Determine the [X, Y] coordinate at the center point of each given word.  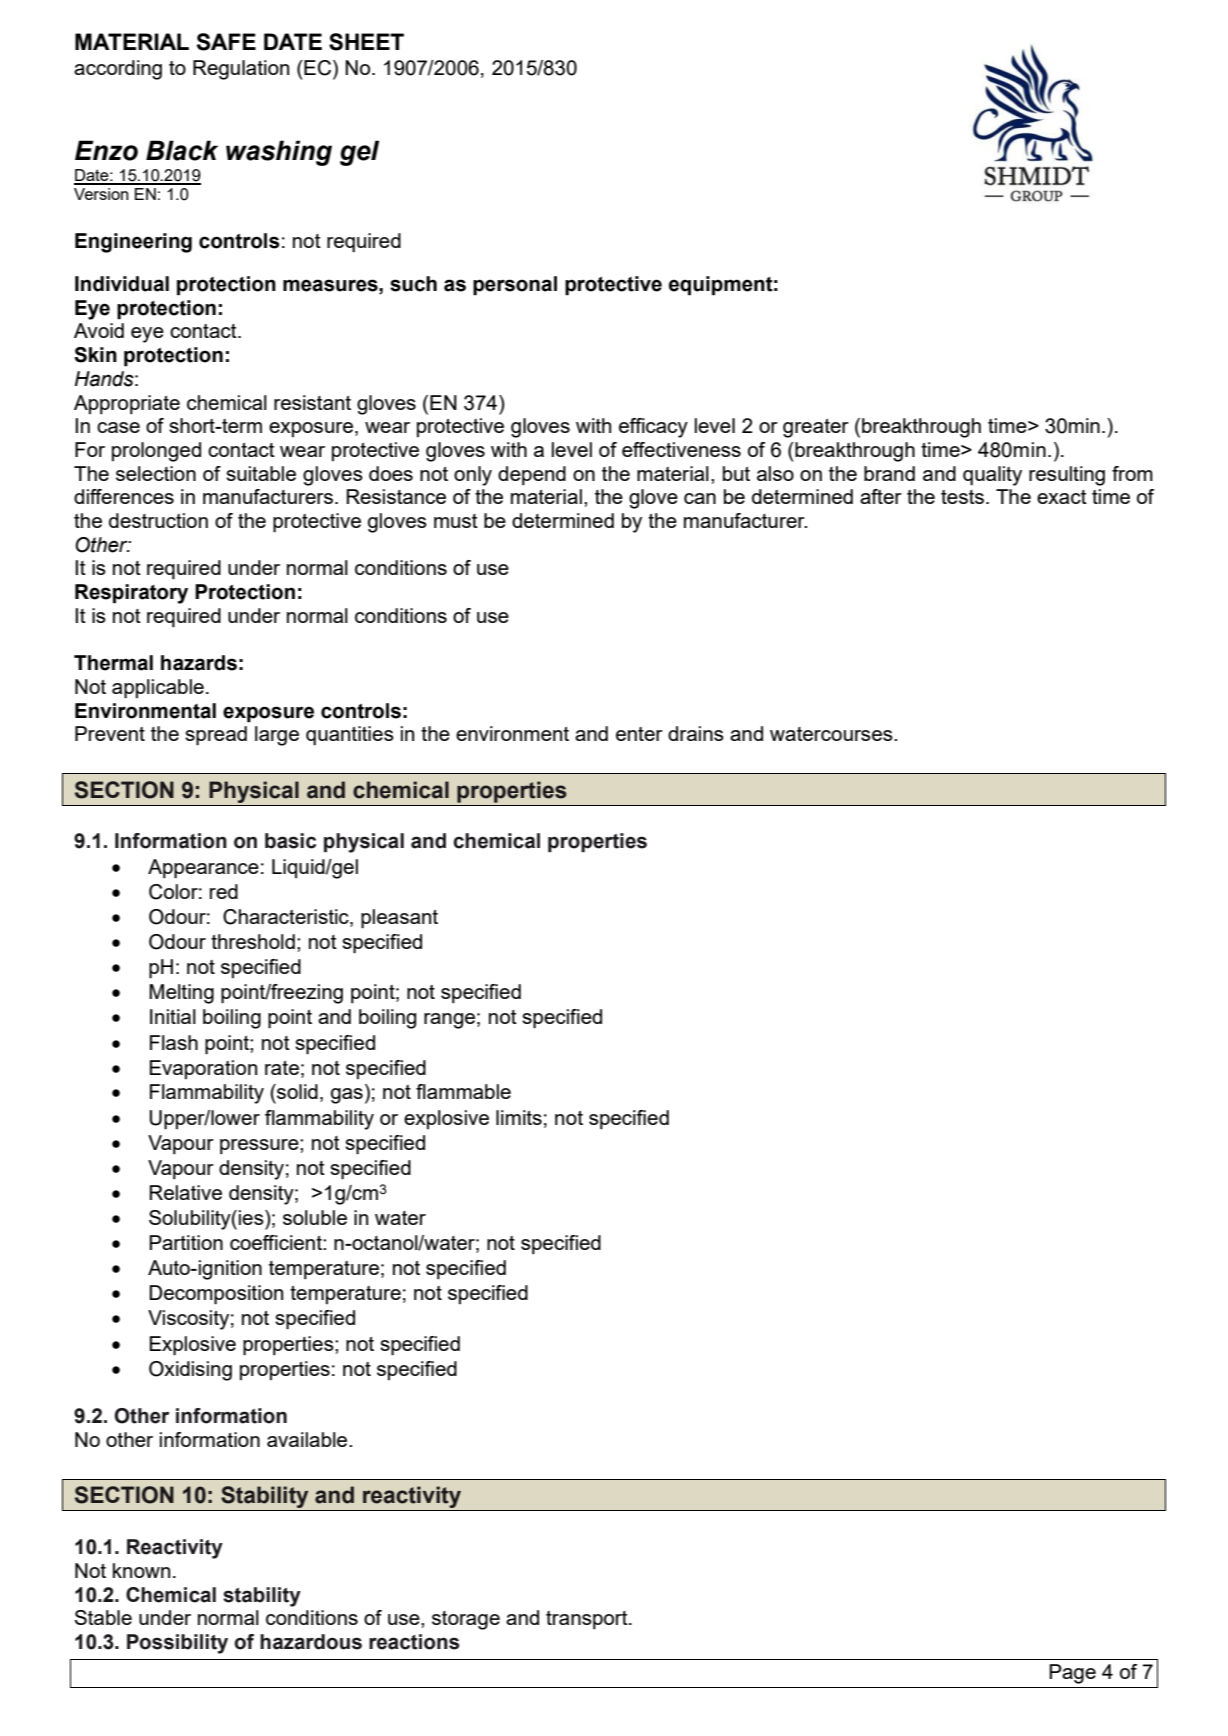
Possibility [177, 1644]
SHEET [366, 42]
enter [639, 734]
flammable [463, 1091]
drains [696, 733]
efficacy [653, 428]
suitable [261, 473]
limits [519, 1117]
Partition [186, 1242]
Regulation [241, 70]
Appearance [203, 869]
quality [992, 476]
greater [816, 428]
